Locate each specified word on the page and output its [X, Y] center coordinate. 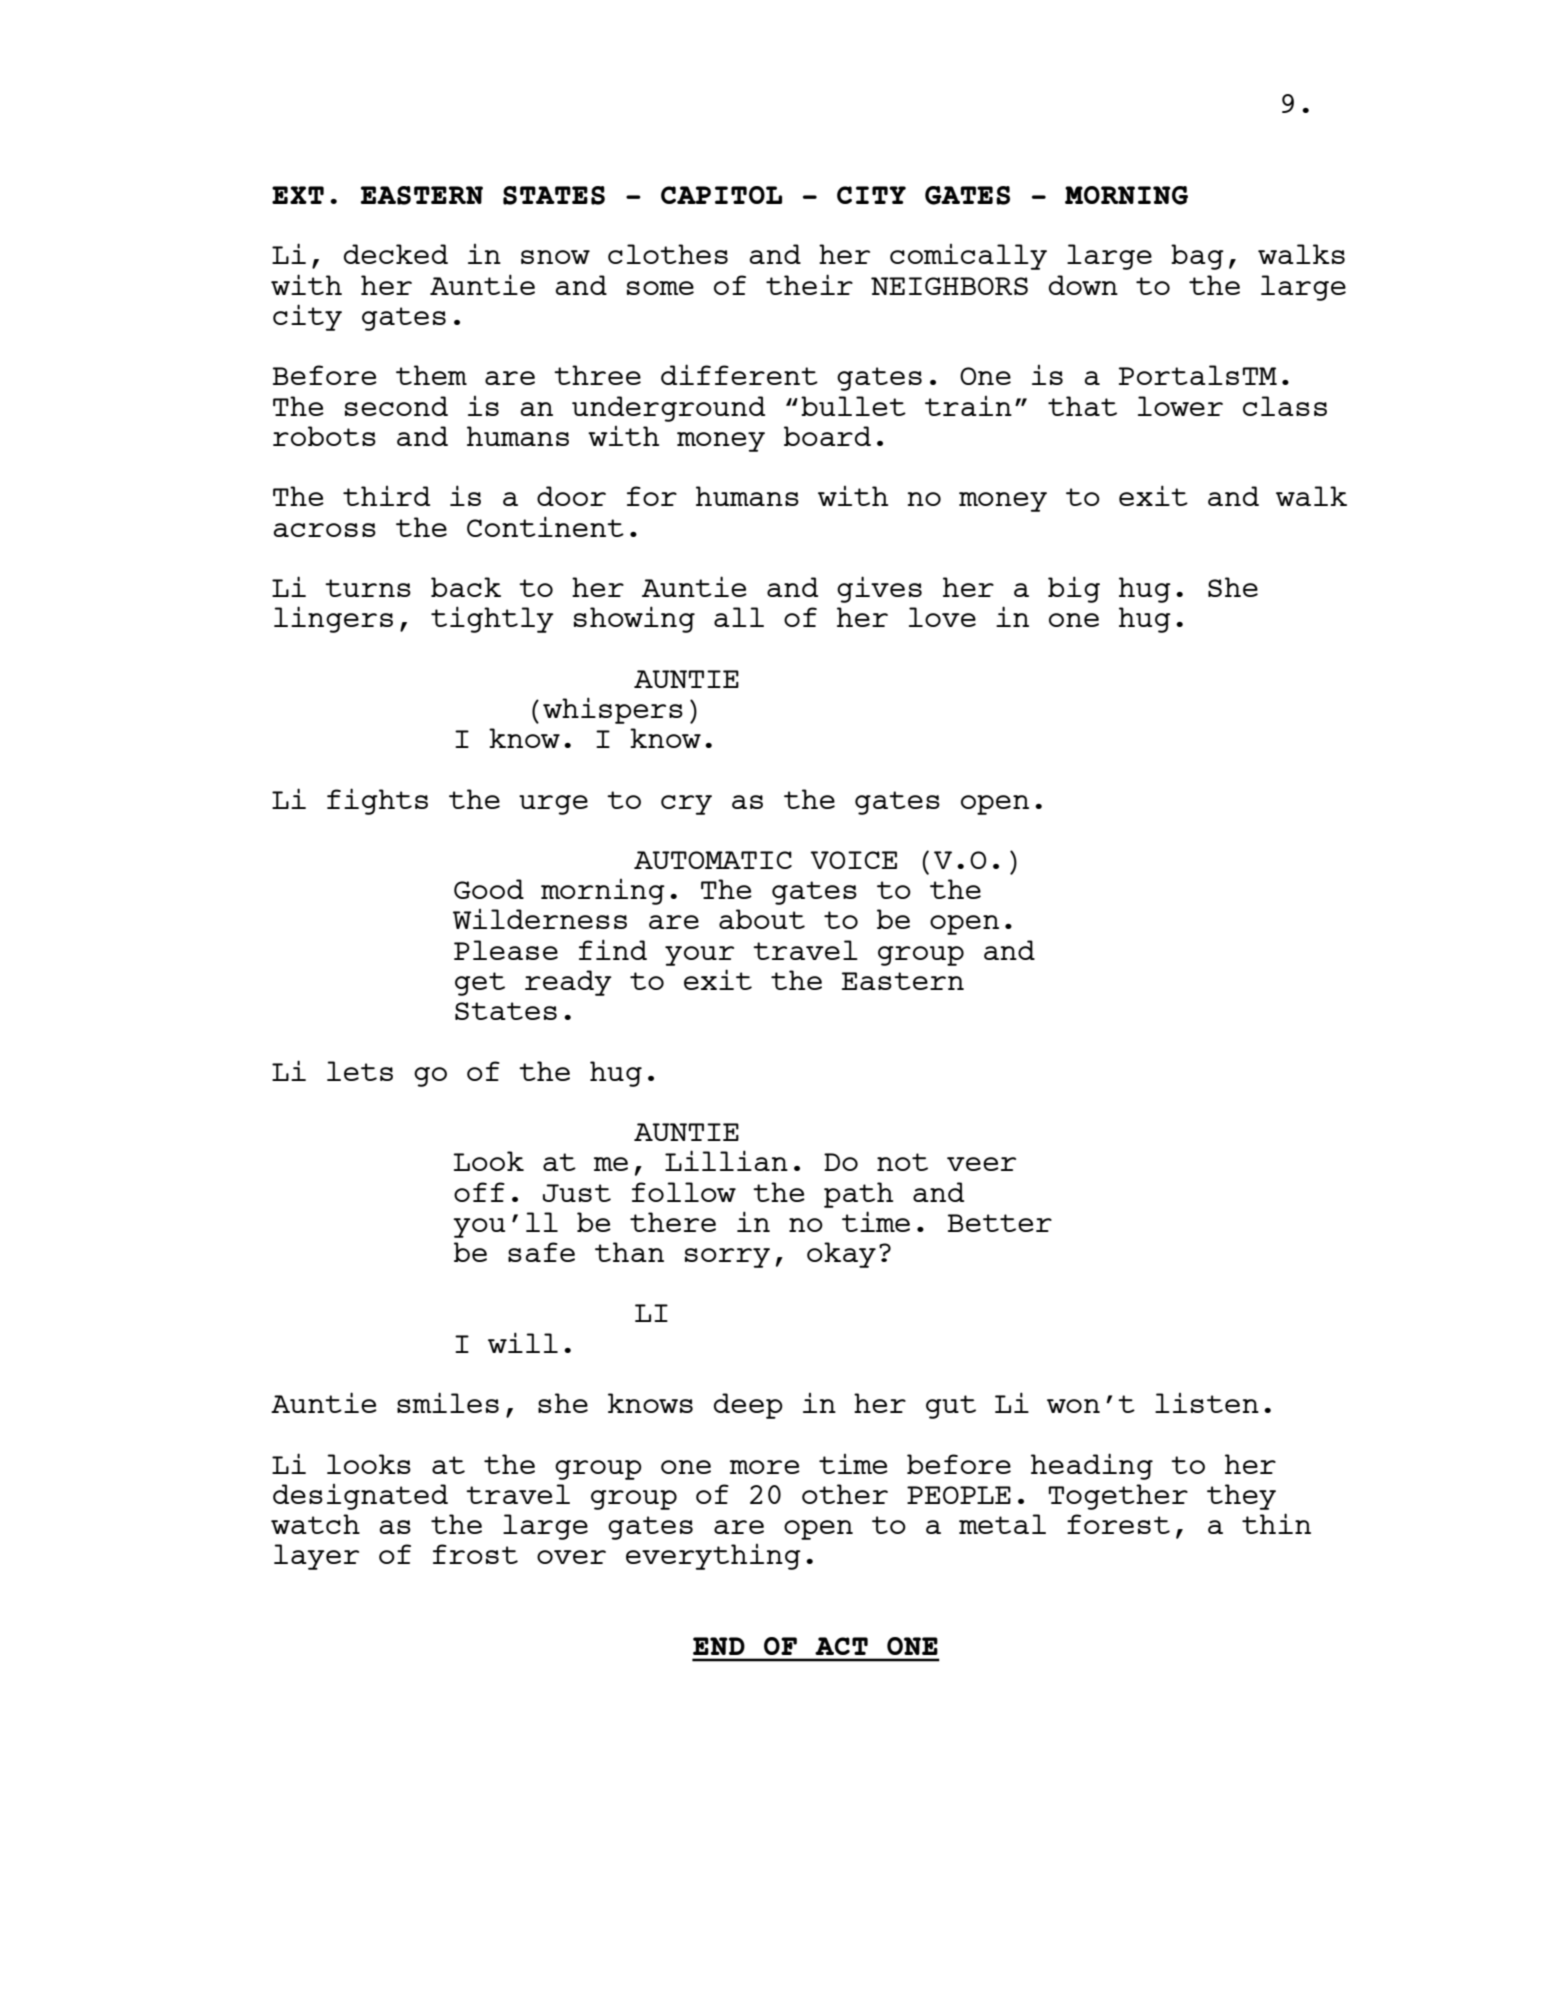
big [1074, 589]
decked [396, 254]
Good [489, 889]
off [479, 1192]
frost [475, 1554]
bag [1197, 257]
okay [841, 1255]
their [809, 284]
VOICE [853, 860]
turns [368, 588]
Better [1000, 1223]
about [762, 919]
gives [879, 589]
